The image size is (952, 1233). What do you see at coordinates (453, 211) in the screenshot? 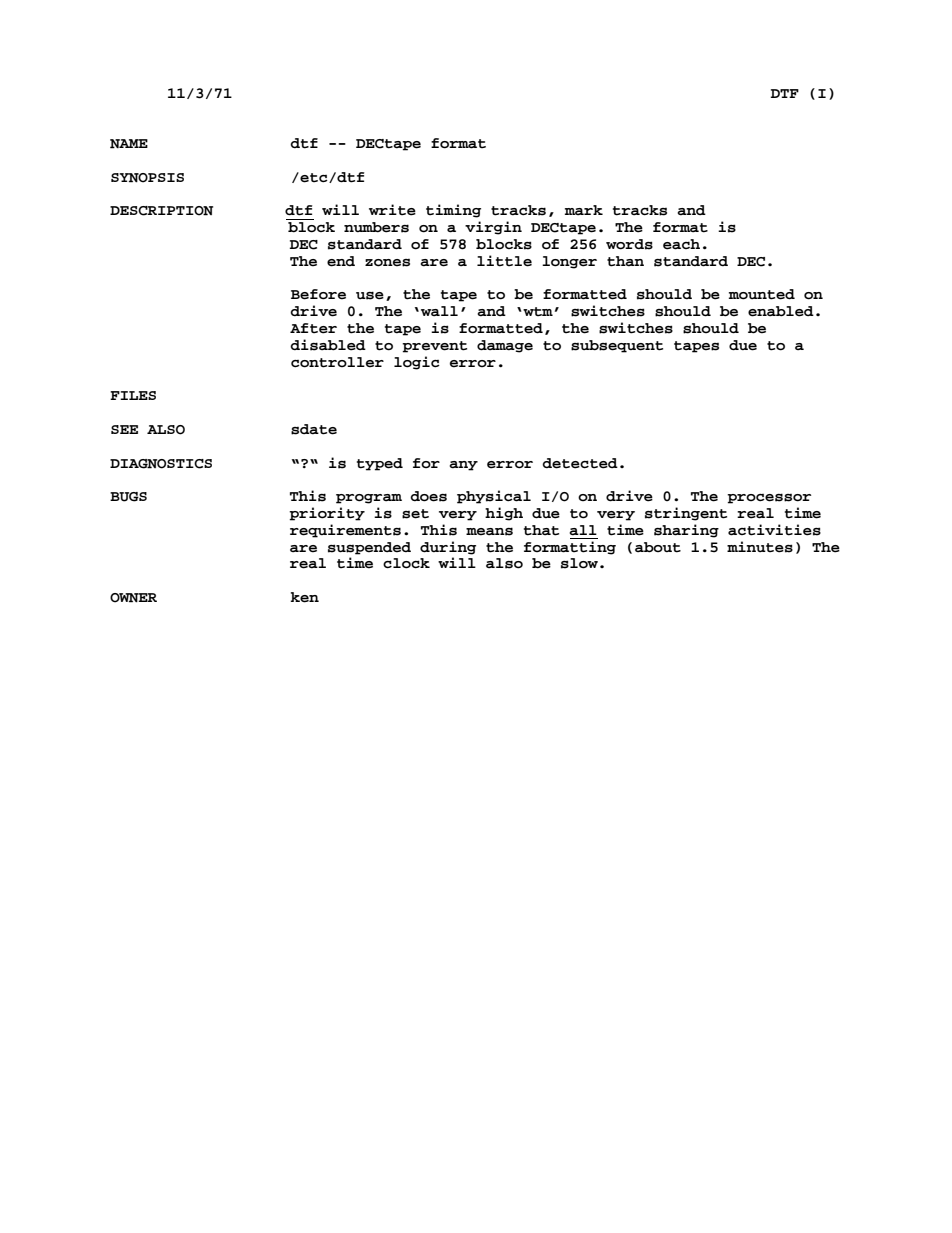
I see `timing` at bounding box center [453, 211].
